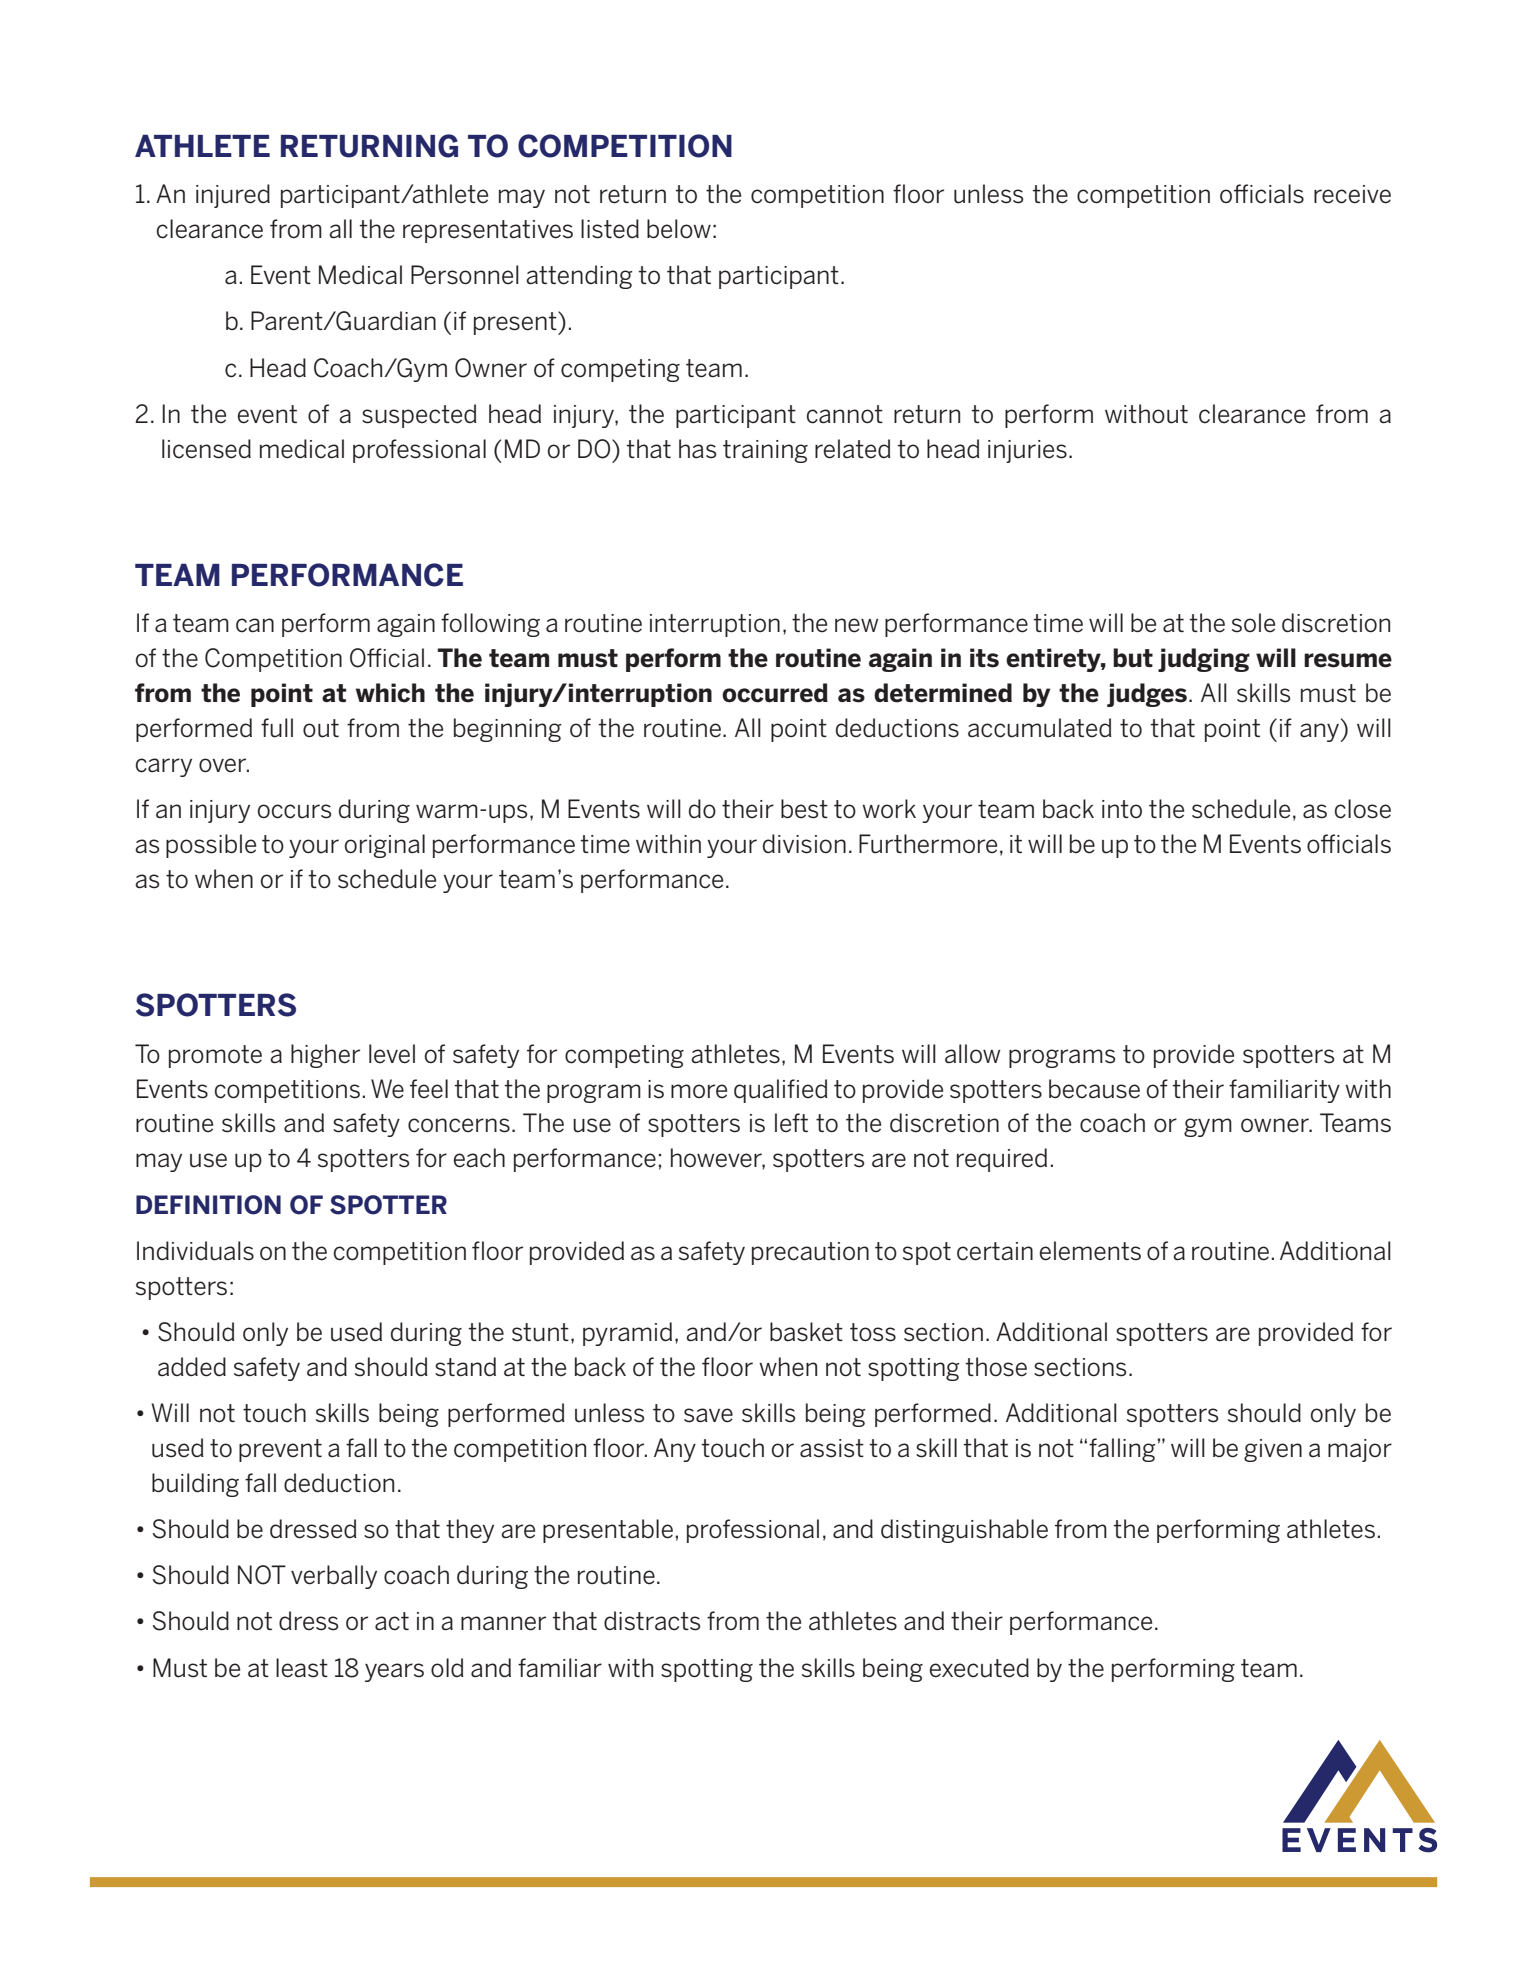  Describe the element at coordinates (277, 728) in the screenshot. I see `full` at that location.
